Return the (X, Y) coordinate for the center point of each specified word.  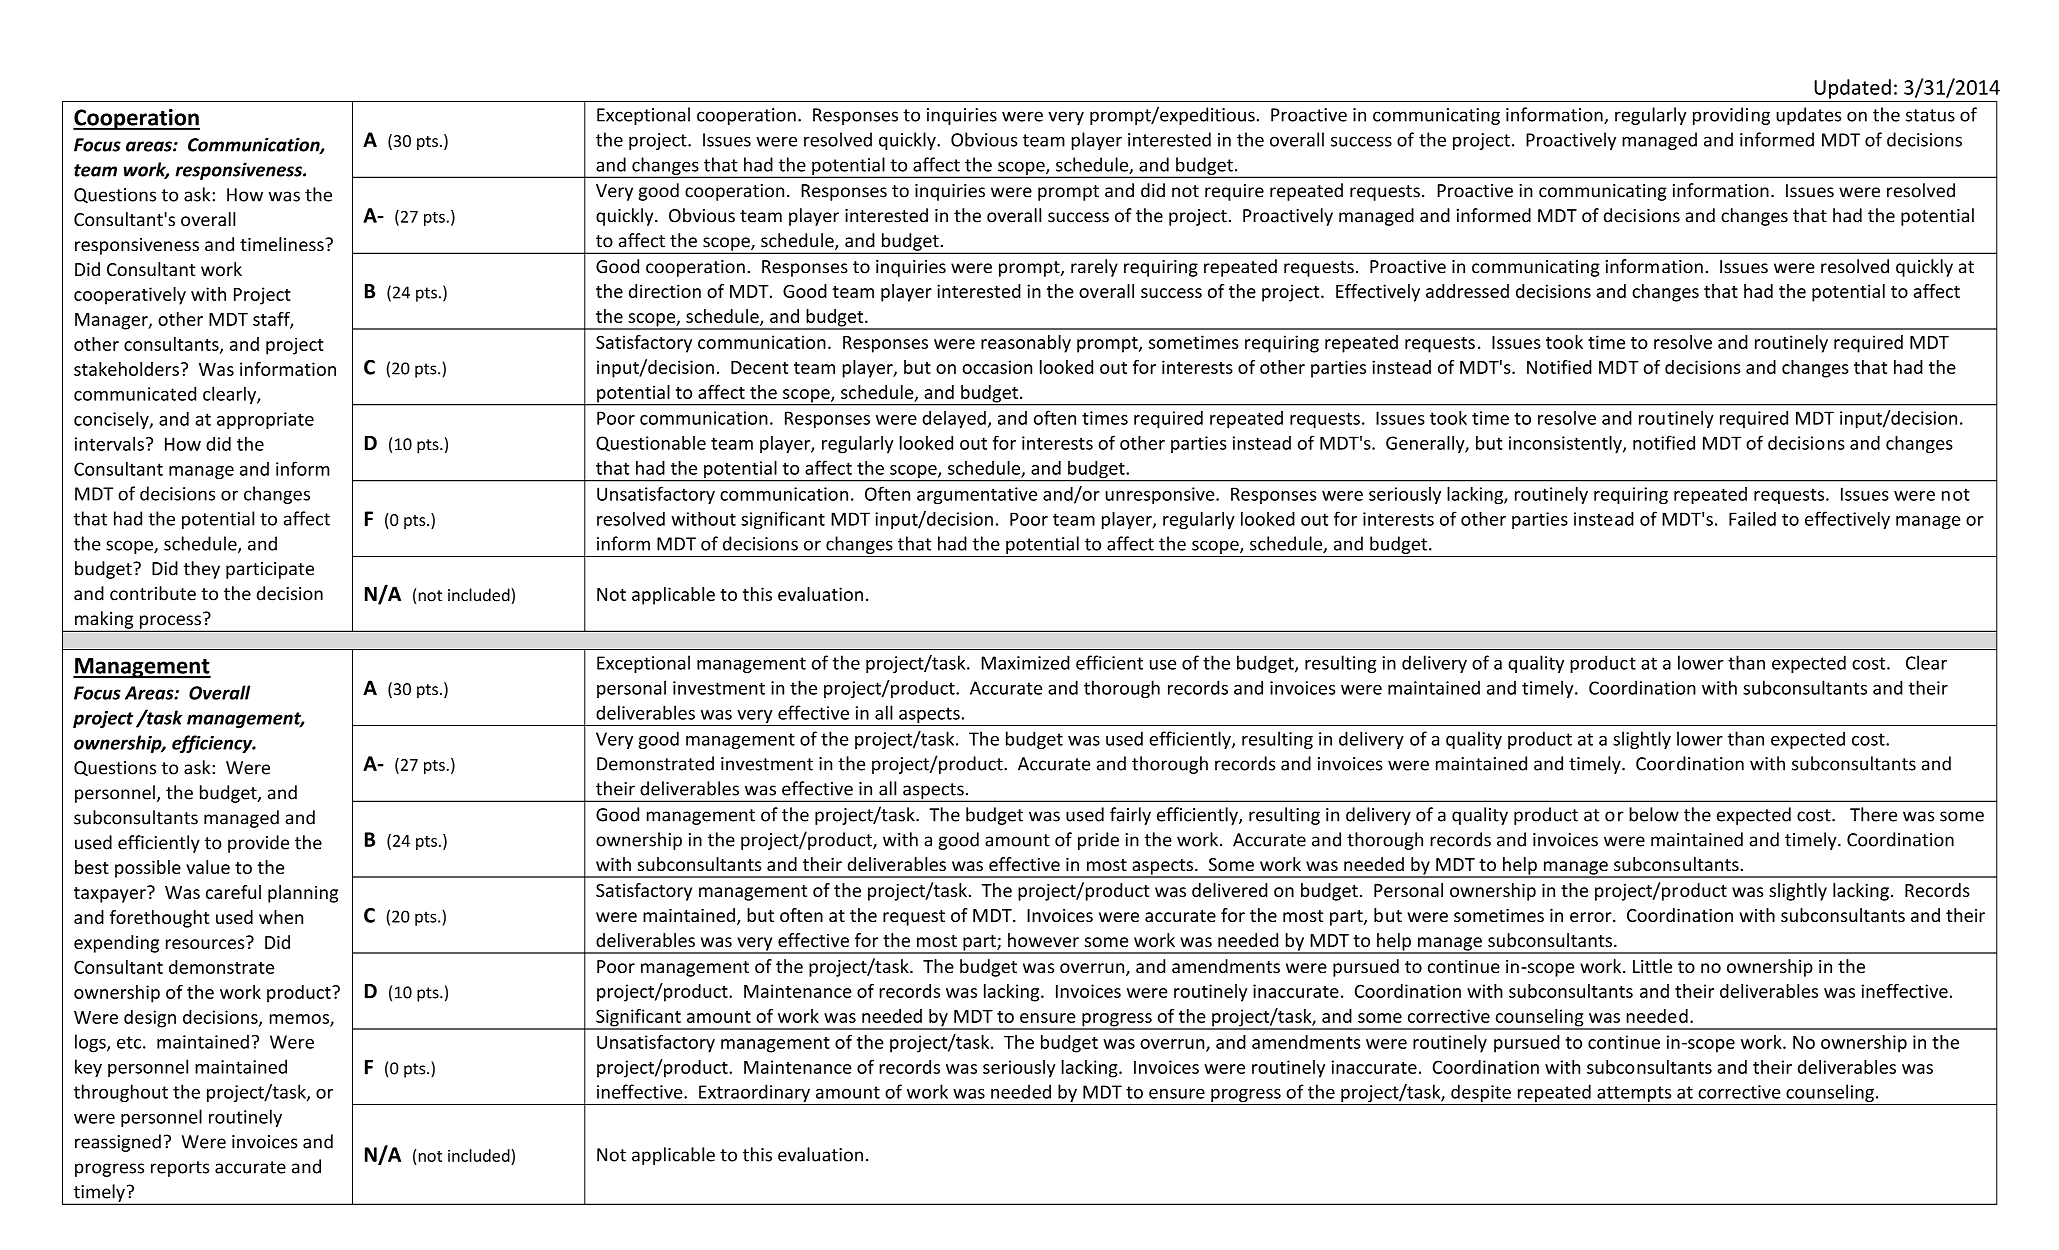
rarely (1094, 268)
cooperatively (130, 296)
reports (180, 1169)
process (170, 622)
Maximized (1025, 662)
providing (1731, 116)
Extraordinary (754, 1094)
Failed (1752, 519)
